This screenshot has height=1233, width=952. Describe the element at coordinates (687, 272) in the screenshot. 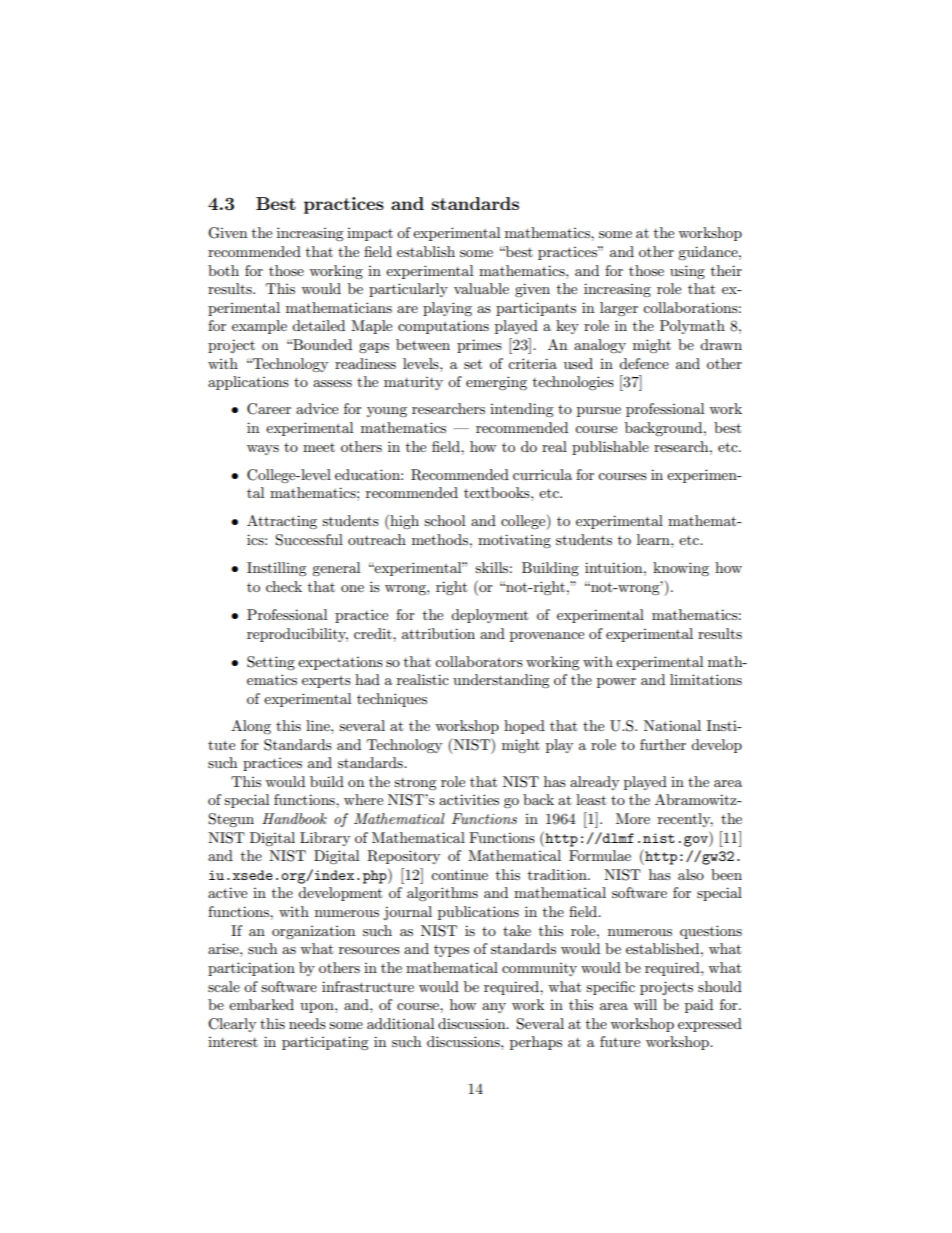

I see `using` at that location.
